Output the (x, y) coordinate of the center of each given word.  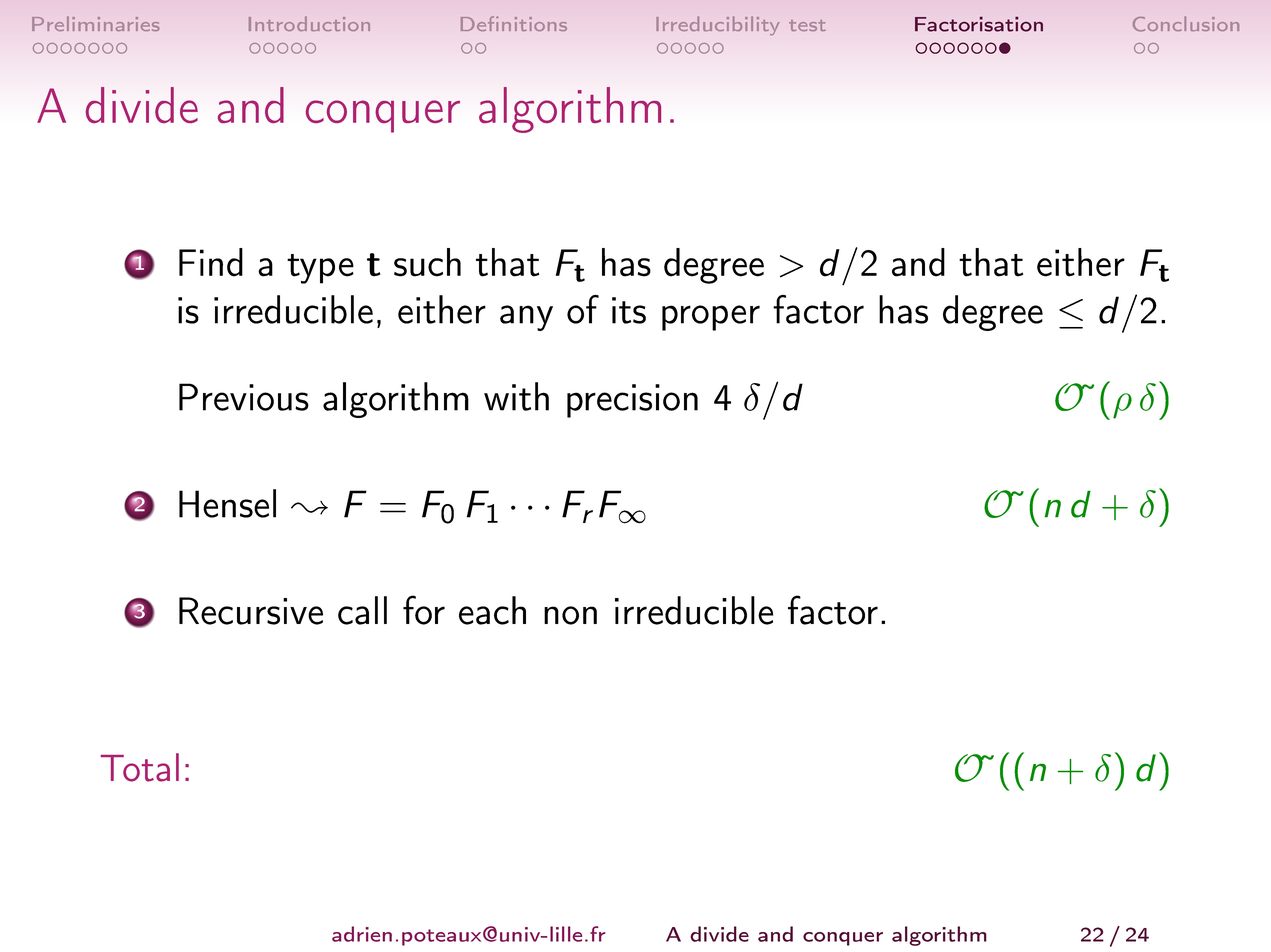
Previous (244, 397)
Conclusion (1186, 24)
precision (632, 401)
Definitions (514, 23)
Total (140, 767)
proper (711, 318)
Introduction (309, 23)
